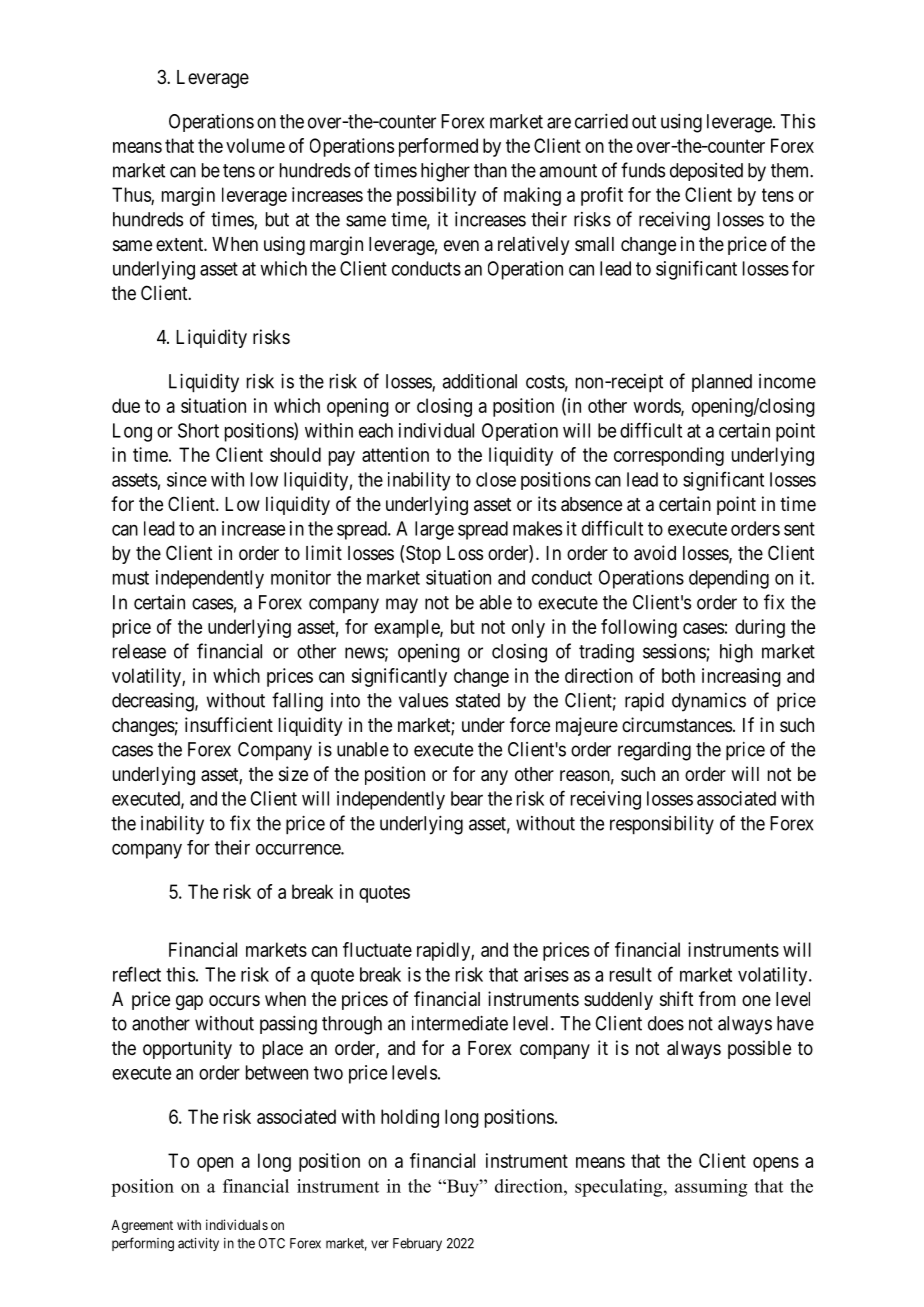 This image has width=924, height=1307. Describe the element at coordinates (722, 383) in the image. I see `planned` at that location.
